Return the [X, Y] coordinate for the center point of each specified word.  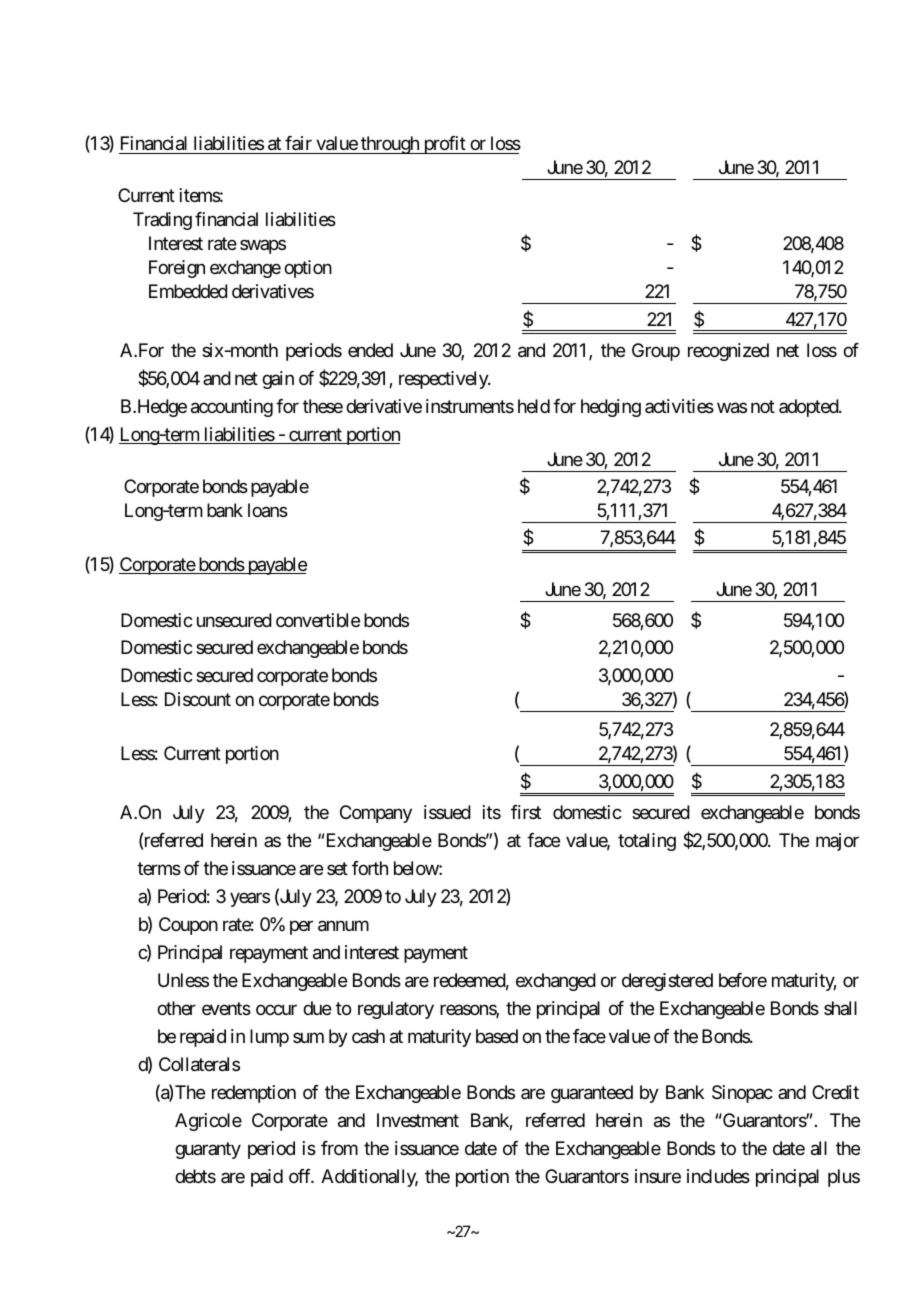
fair [298, 143]
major [837, 842]
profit [444, 145]
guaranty [208, 1150]
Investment [418, 1120]
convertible [318, 620]
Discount [198, 699]
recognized [728, 352]
